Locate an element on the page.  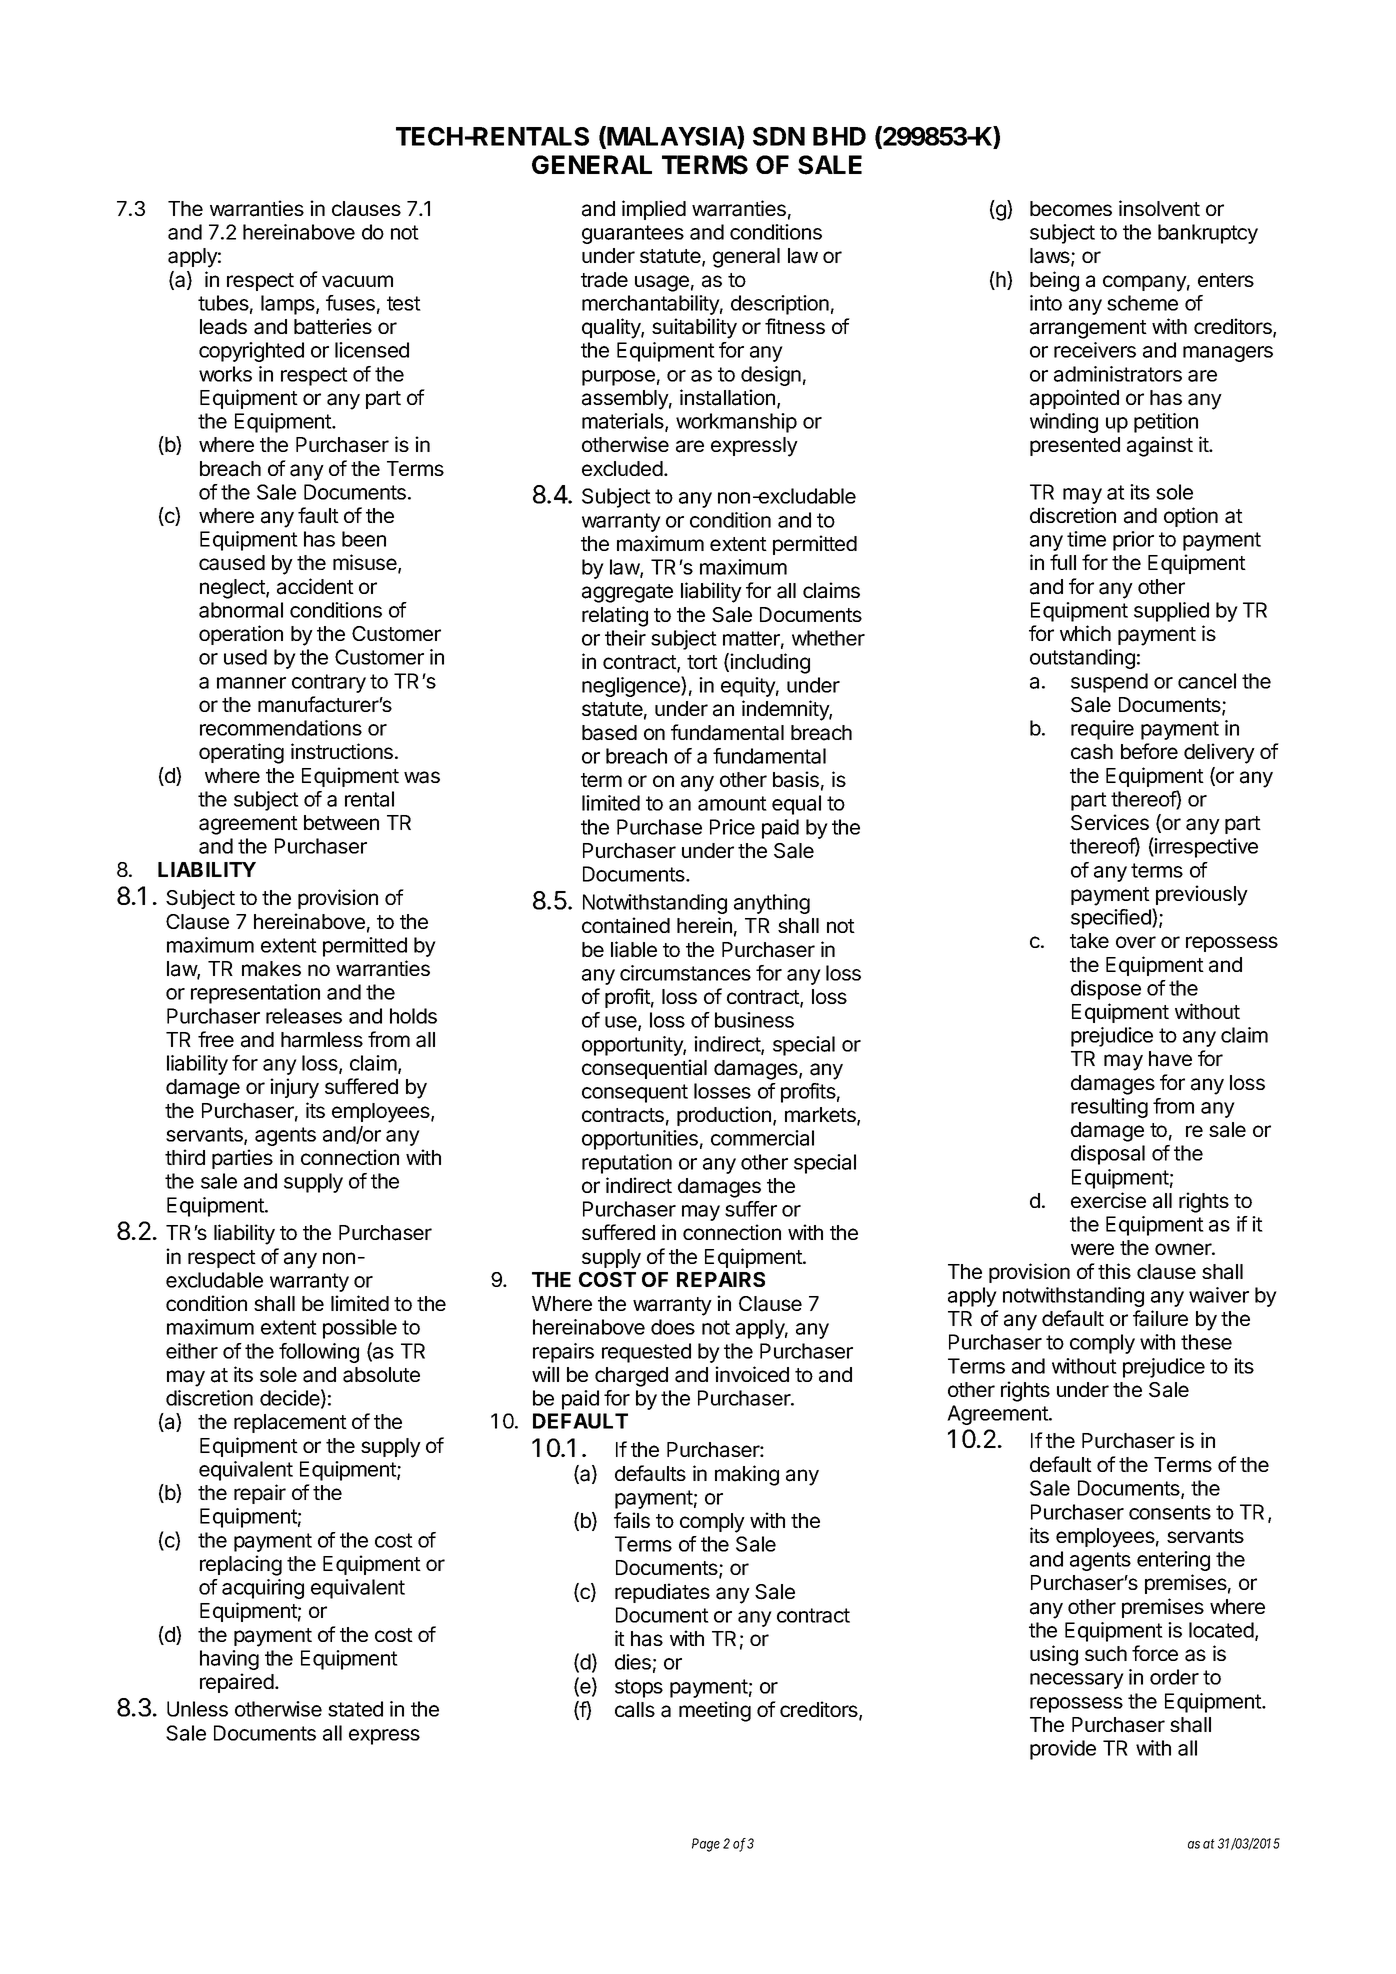
possible is located at coordinates (360, 1329).
